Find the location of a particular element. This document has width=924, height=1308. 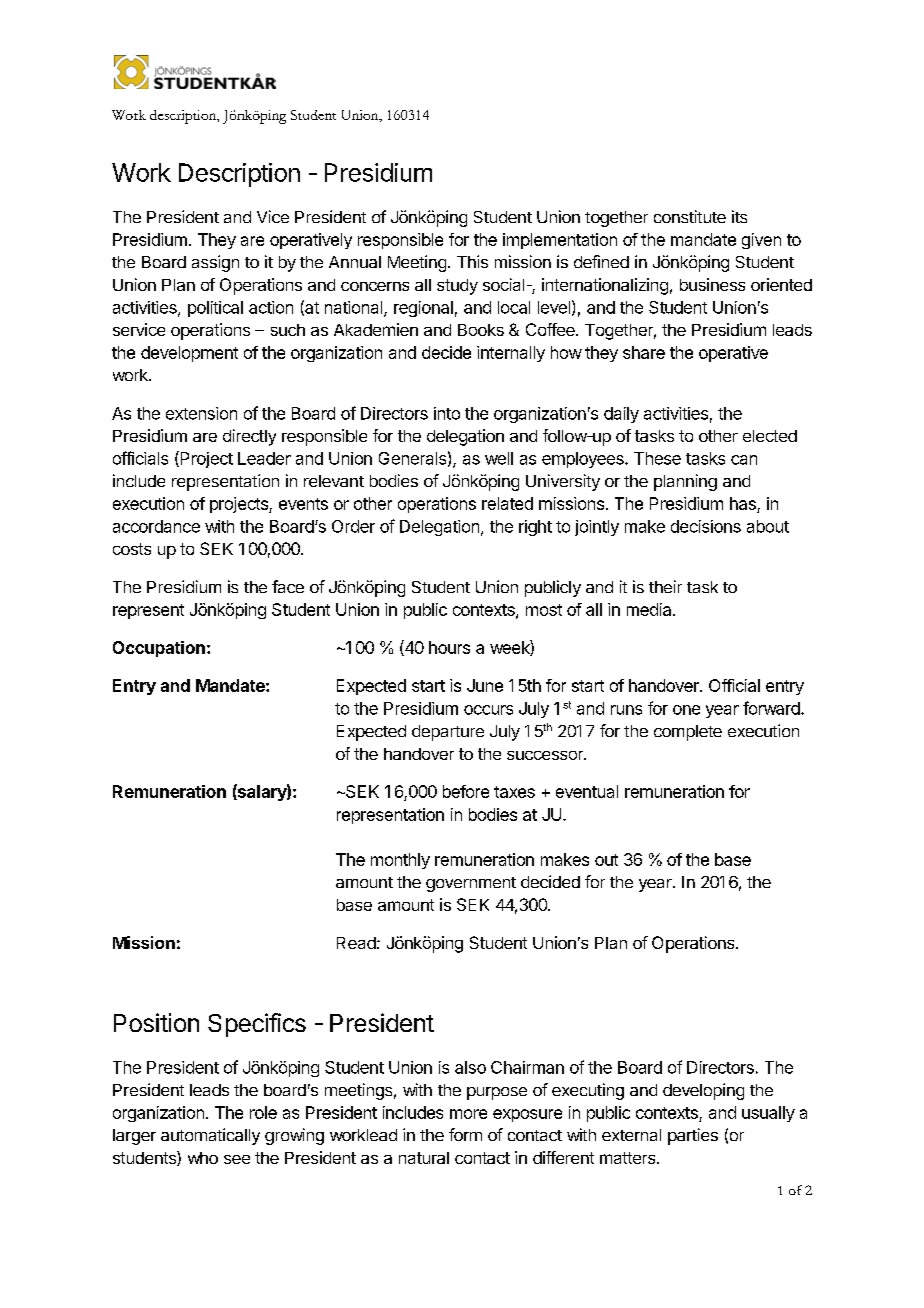

This is located at coordinates (472, 261).
